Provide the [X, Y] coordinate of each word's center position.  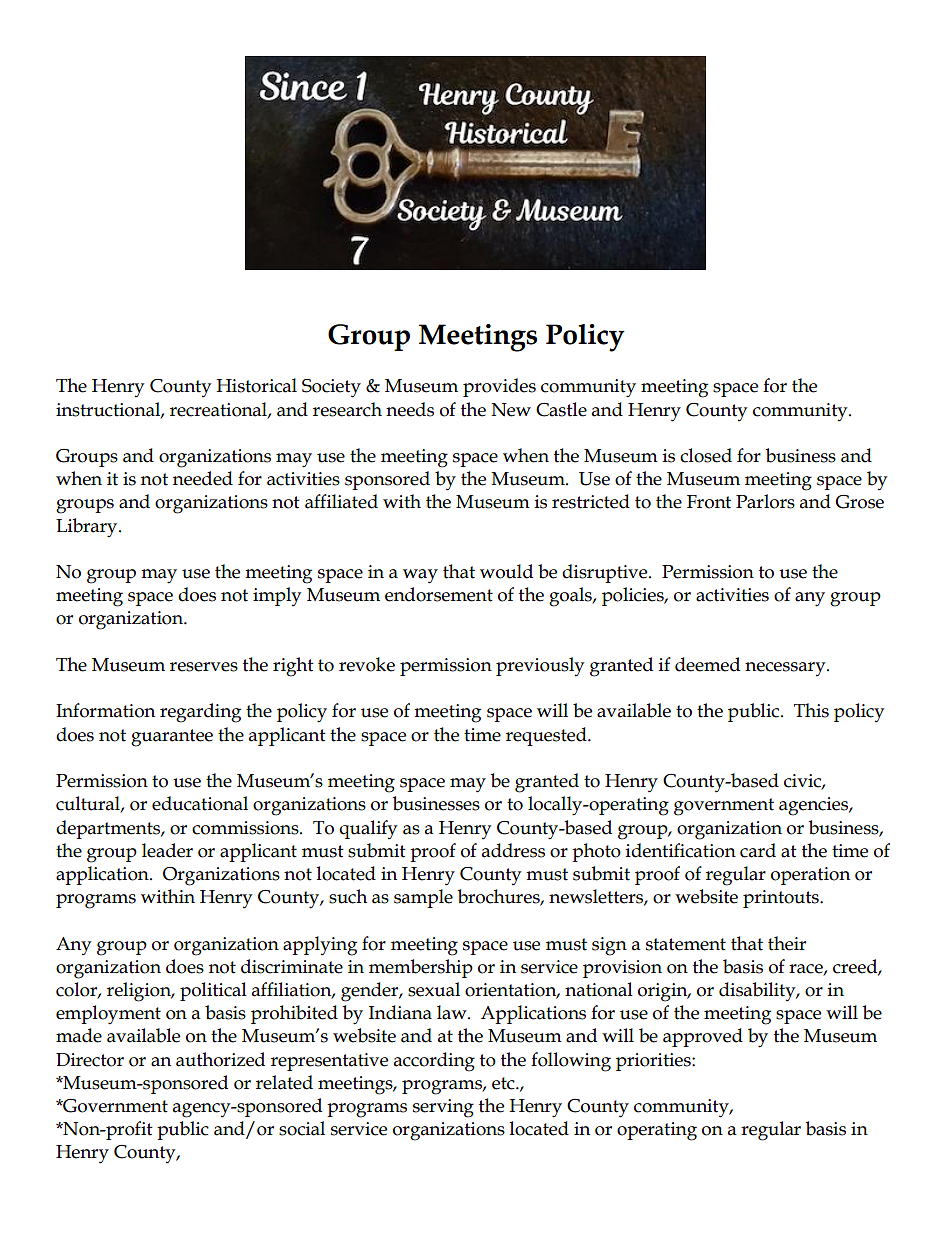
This [811, 710]
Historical [256, 385]
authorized [220, 1059]
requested [547, 736]
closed [706, 455]
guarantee [172, 738]
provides [499, 387]
